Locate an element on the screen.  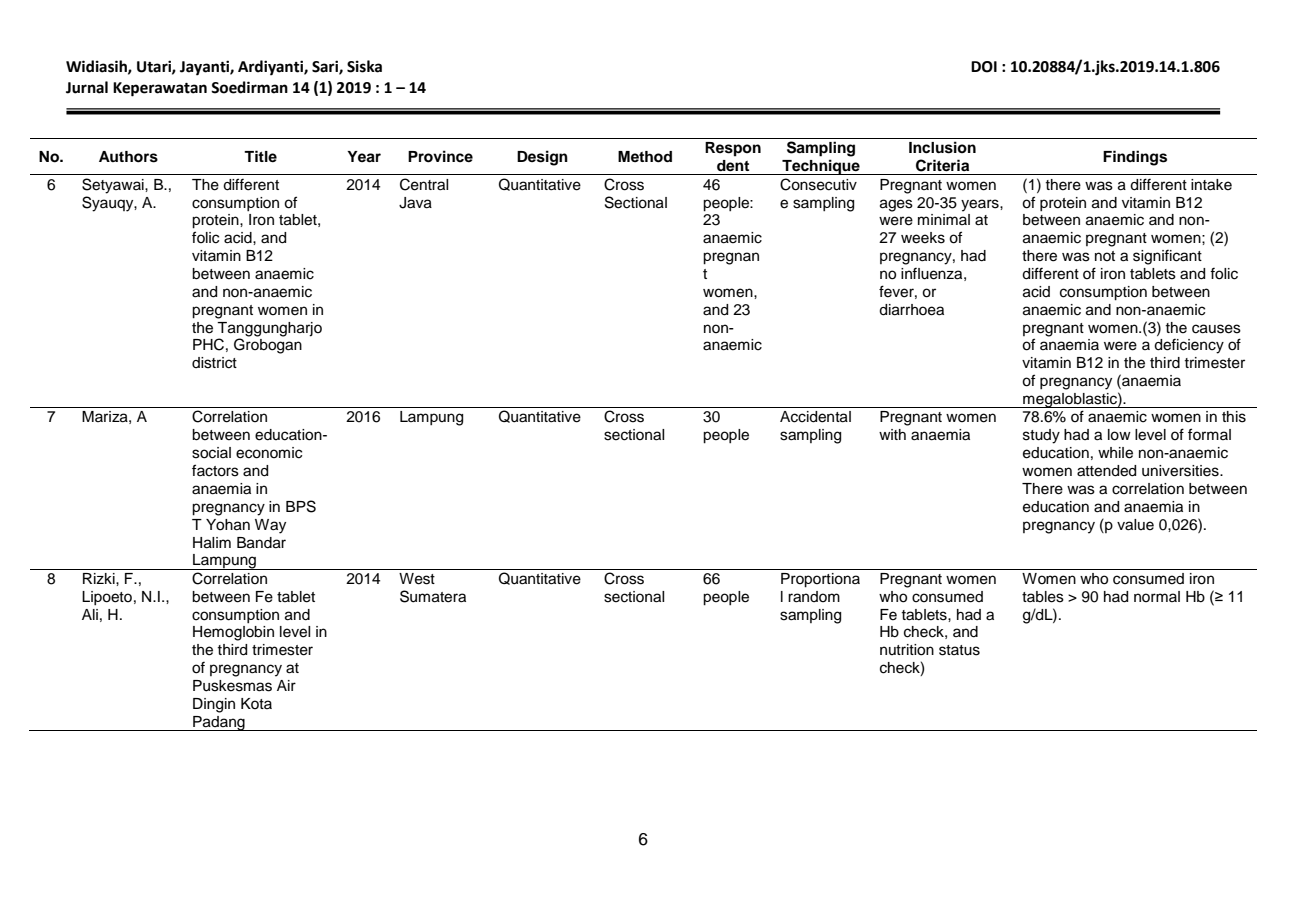
district is located at coordinates (214, 363).
